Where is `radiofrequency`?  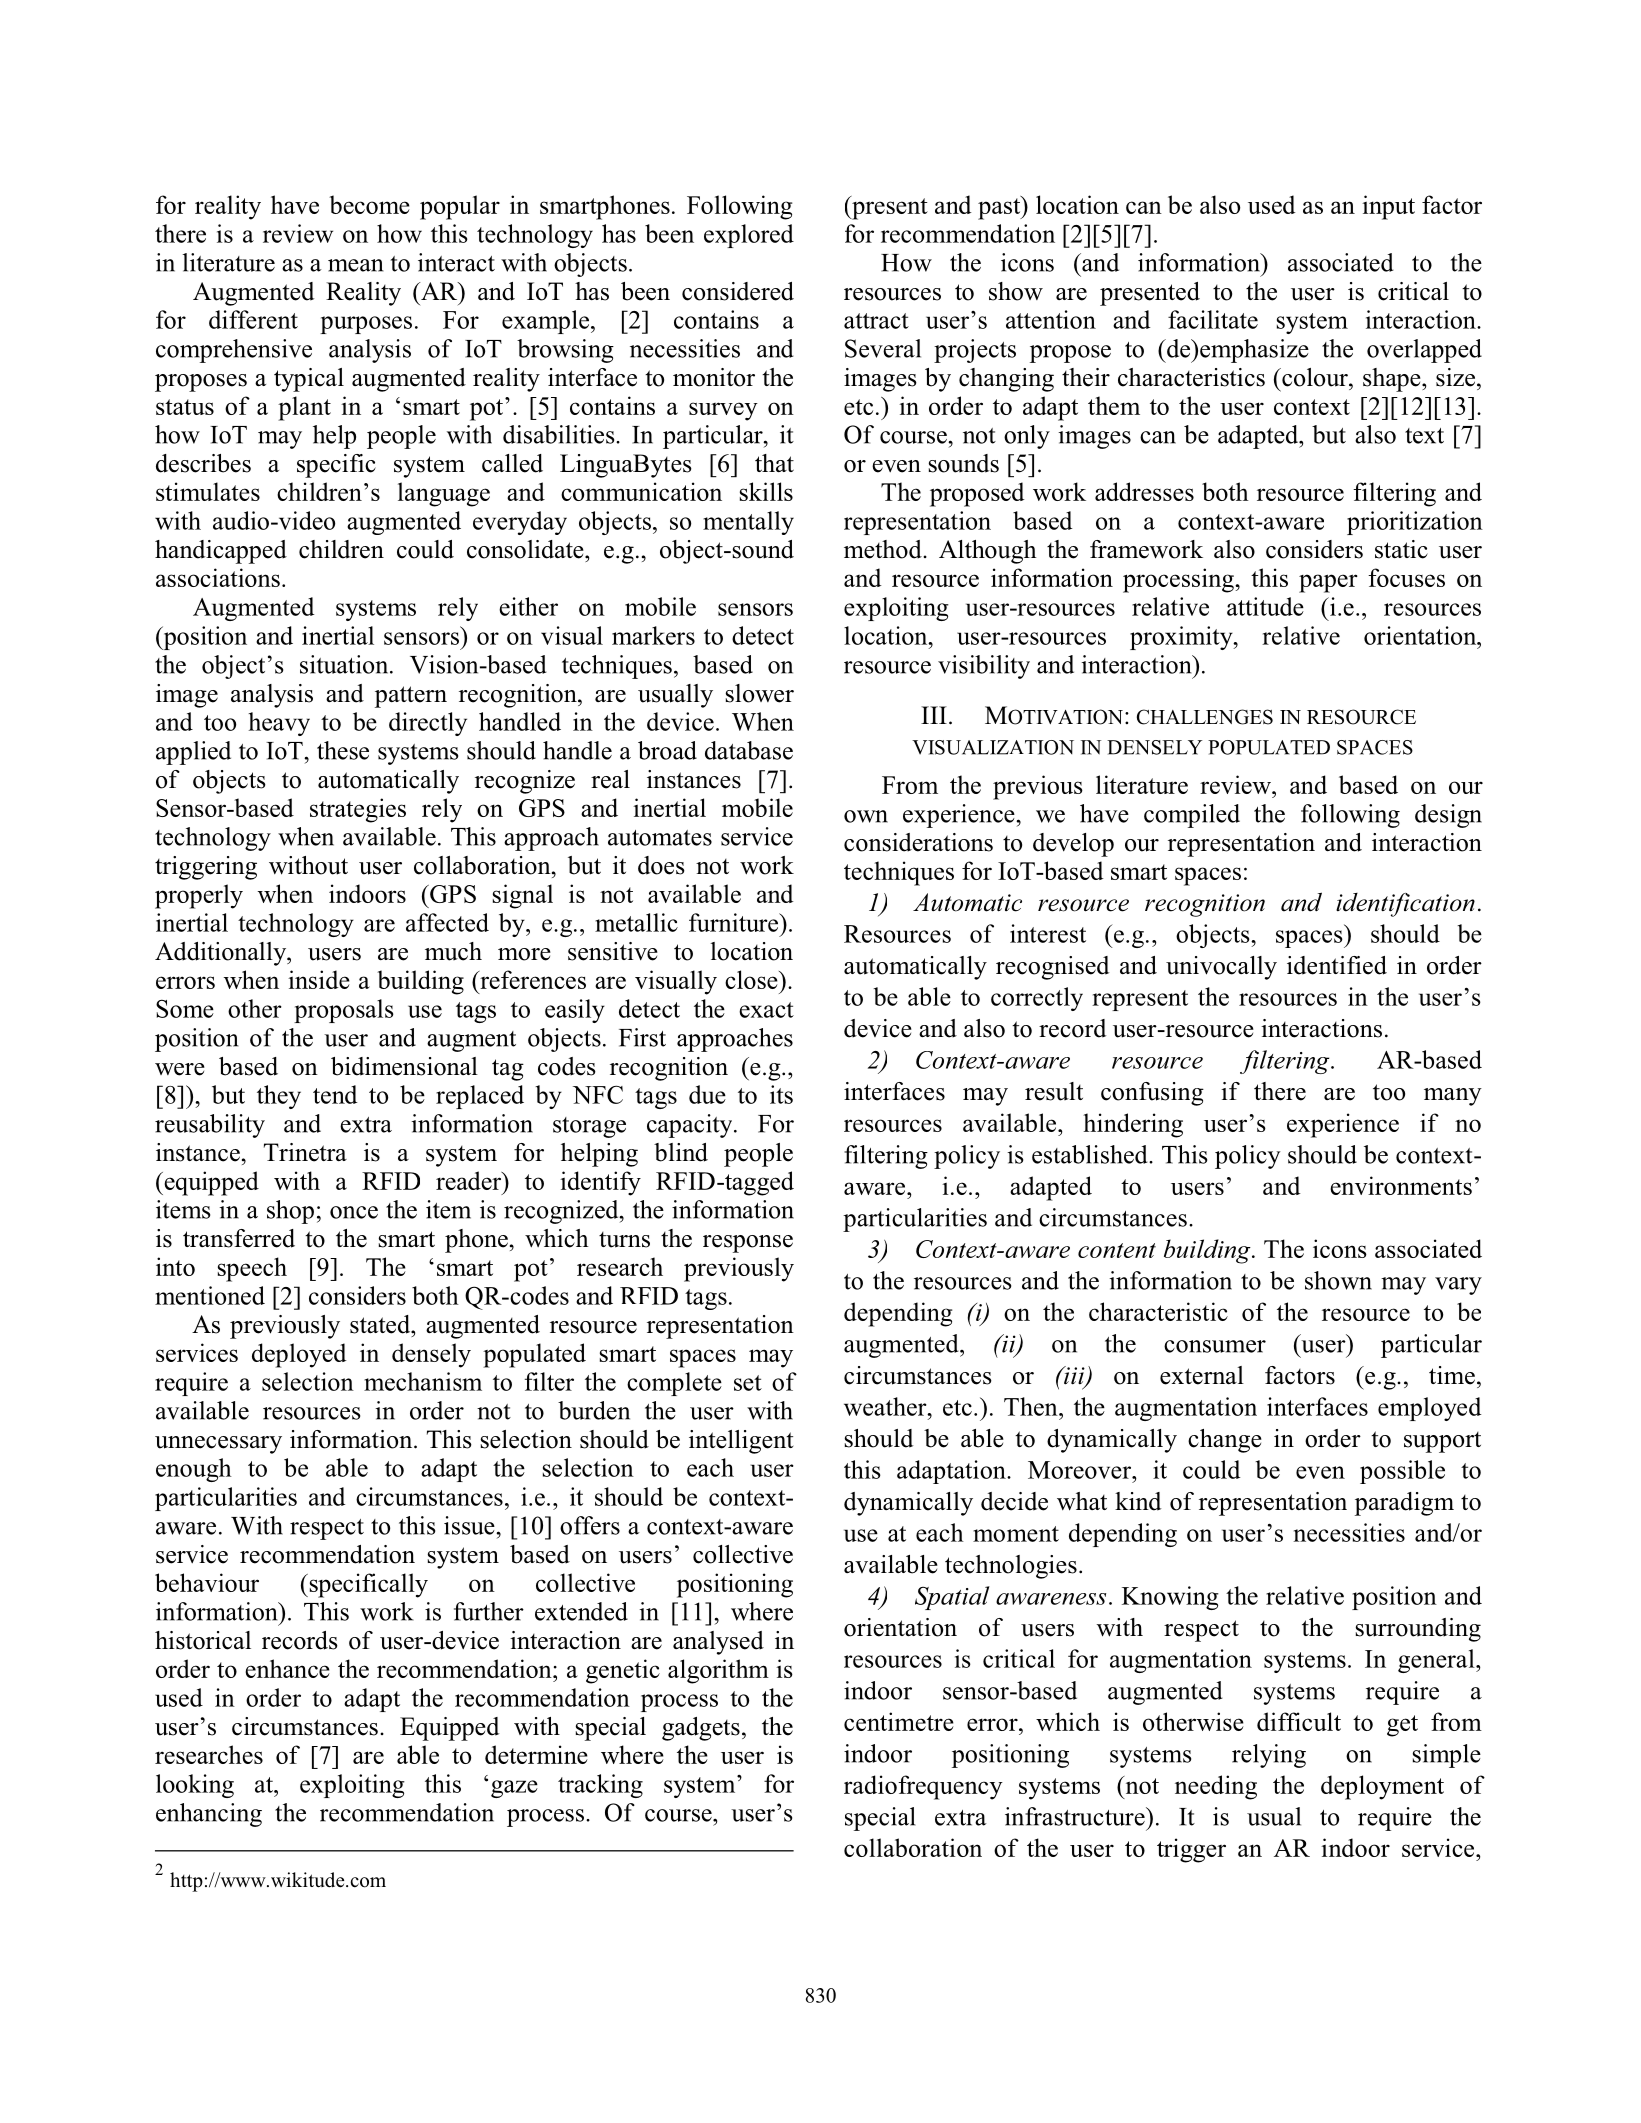
radiofrequency is located at coordinates (923, 1787).
